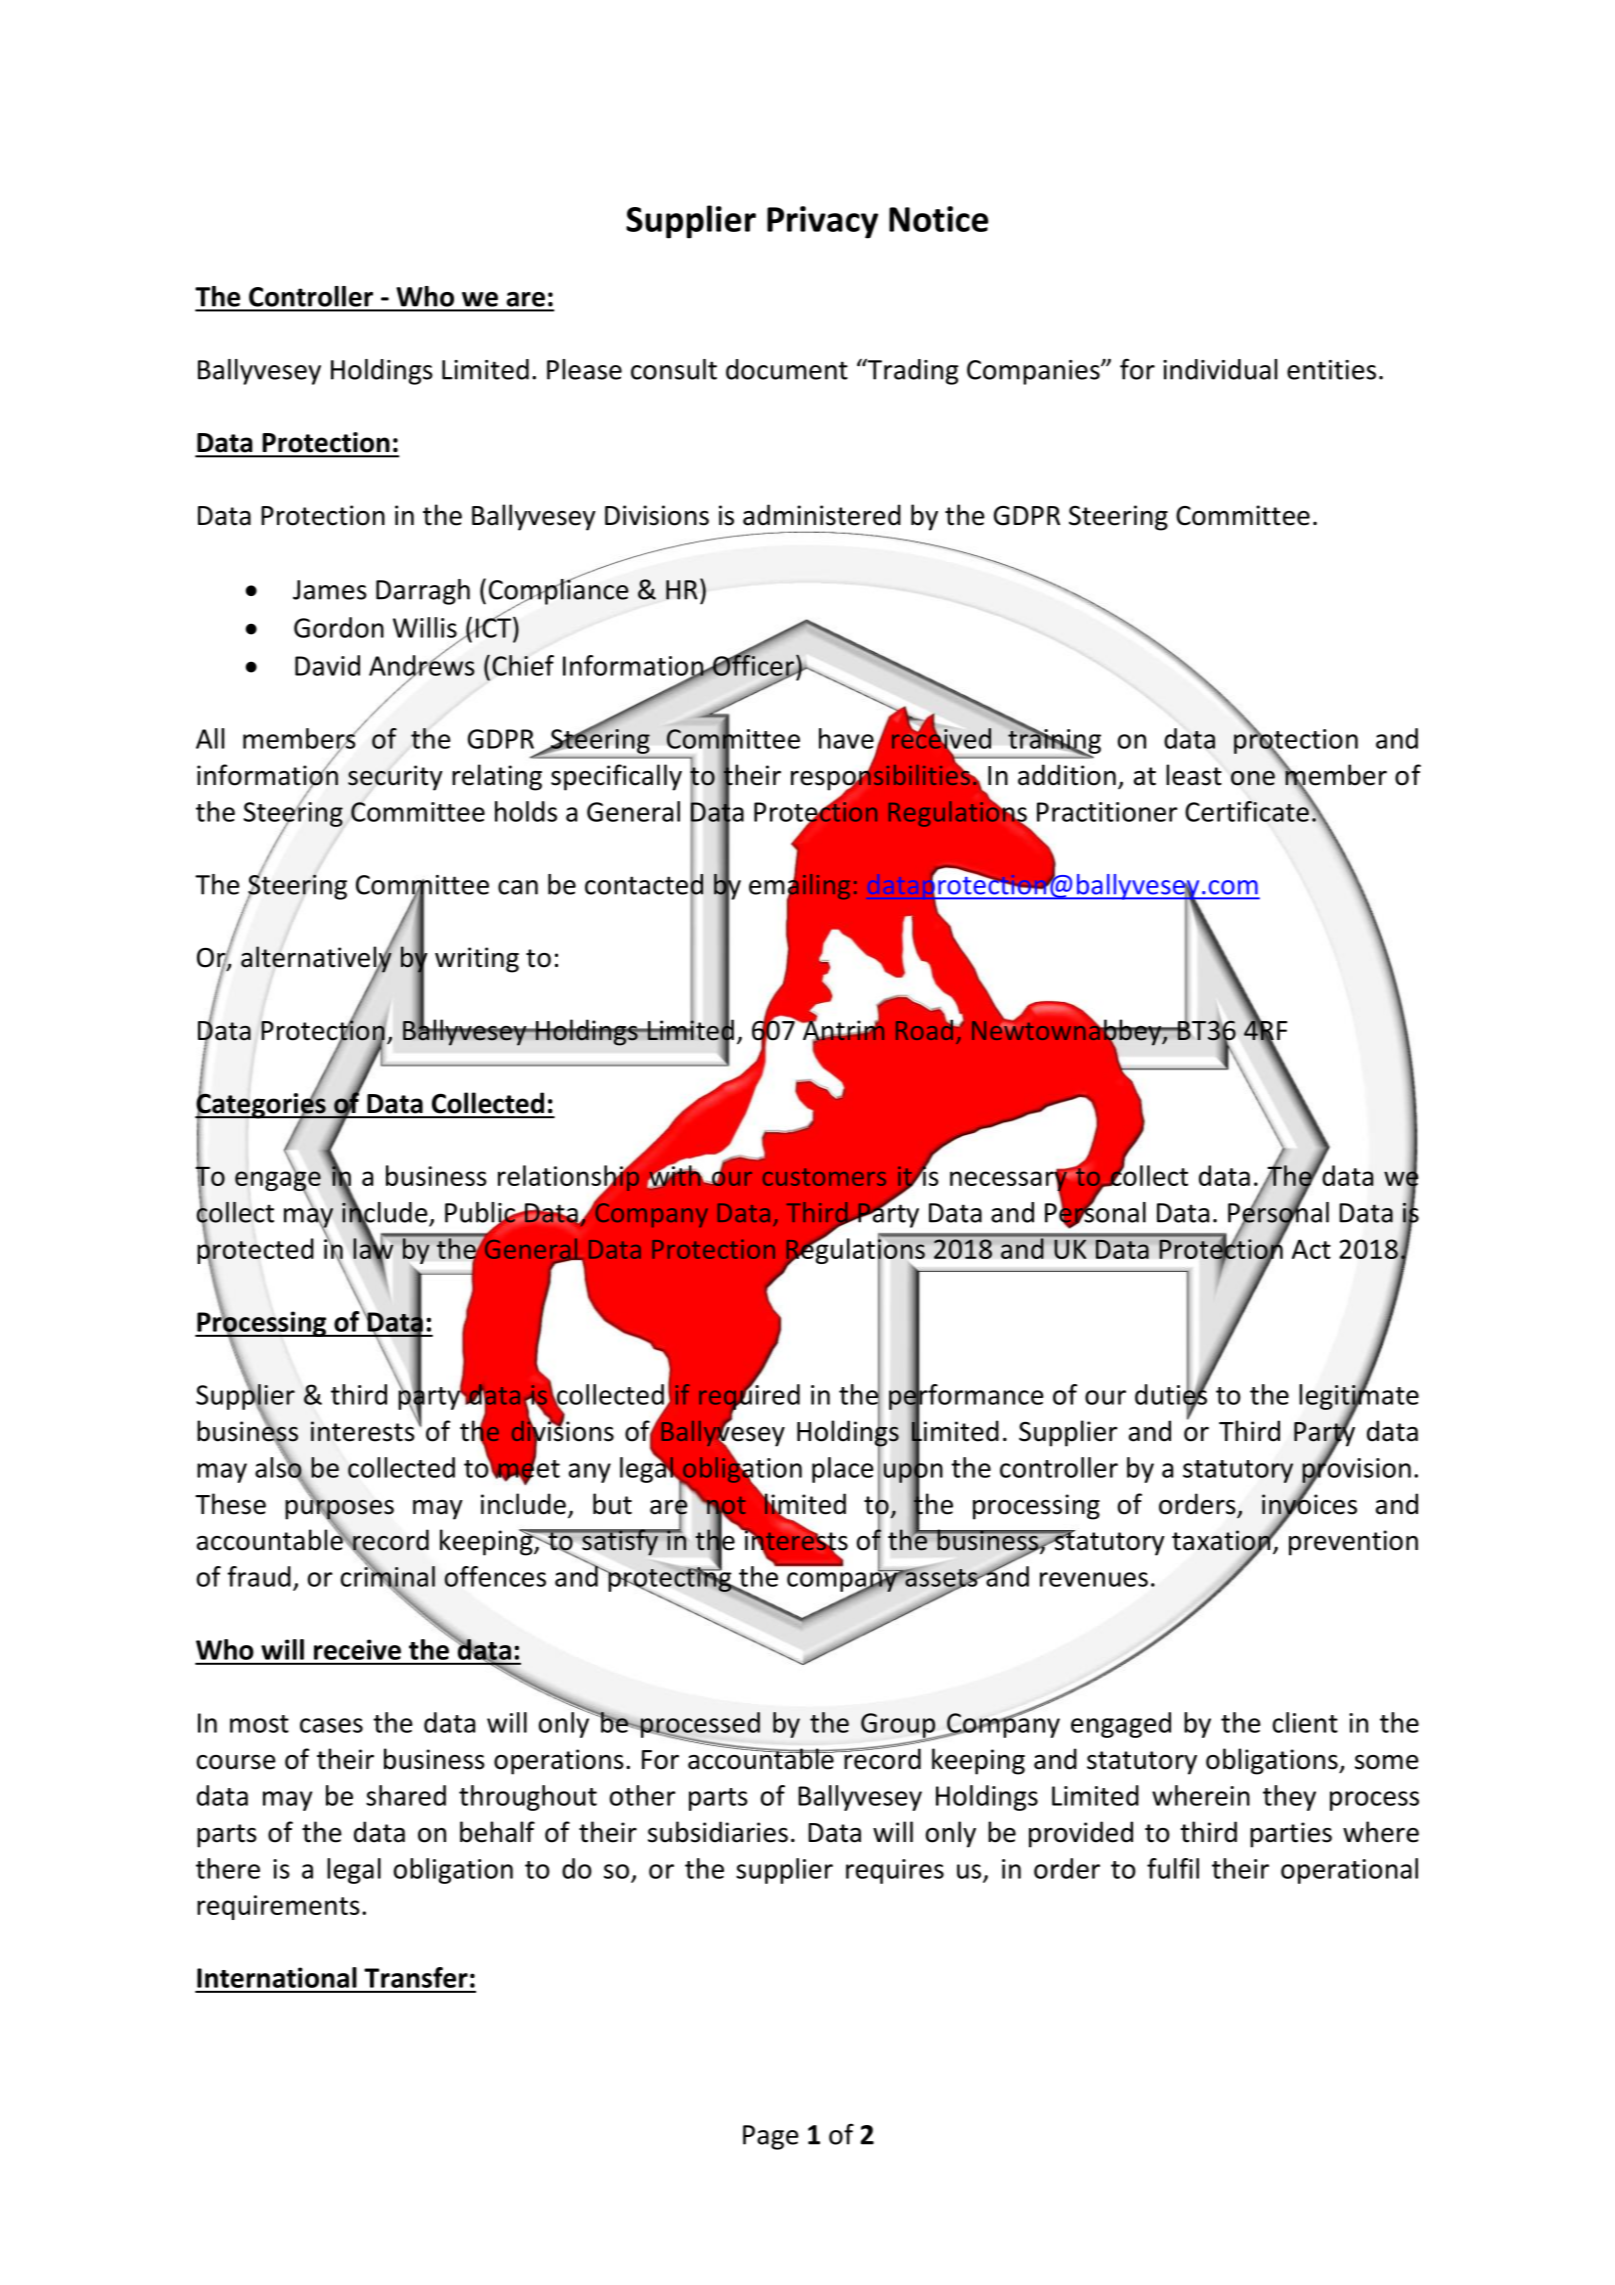 This screenshot has height=2285, width=1615. What do you see at coordinates (771, 2137) in the screenshot?
I see `Page` at bounding box center [771, 2137].
